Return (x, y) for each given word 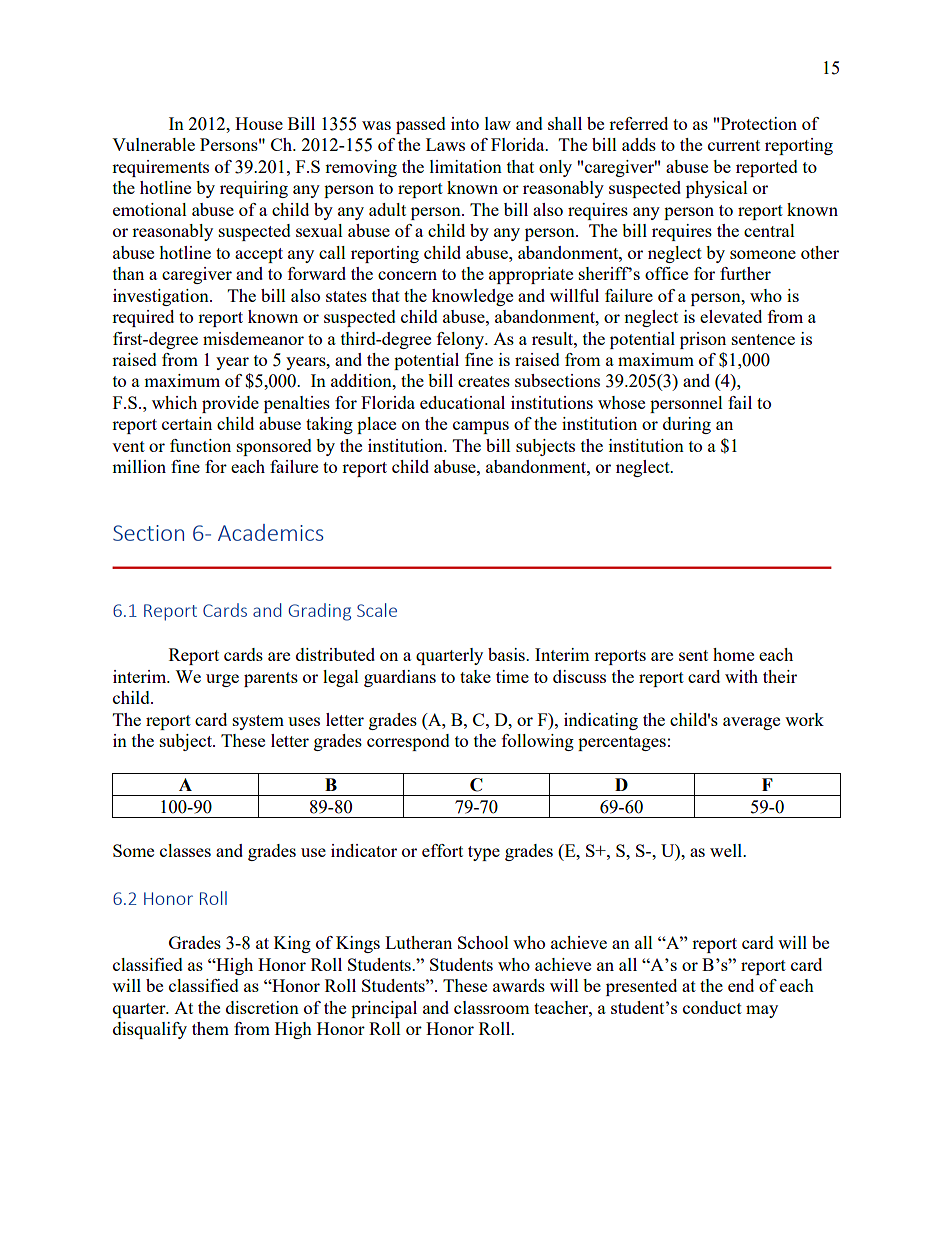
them (210, 1028)
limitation (466, 166)
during (687, 425)
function (200, 445)
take (475, 676)
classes (185, 850)
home (733, 654)
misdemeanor (253, 338)
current (734, 145)
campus (481, 427)
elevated (731, 316)
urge (222, 680)
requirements (160, 168)
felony (461, 340)
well (727, 850)
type (484, 853)
